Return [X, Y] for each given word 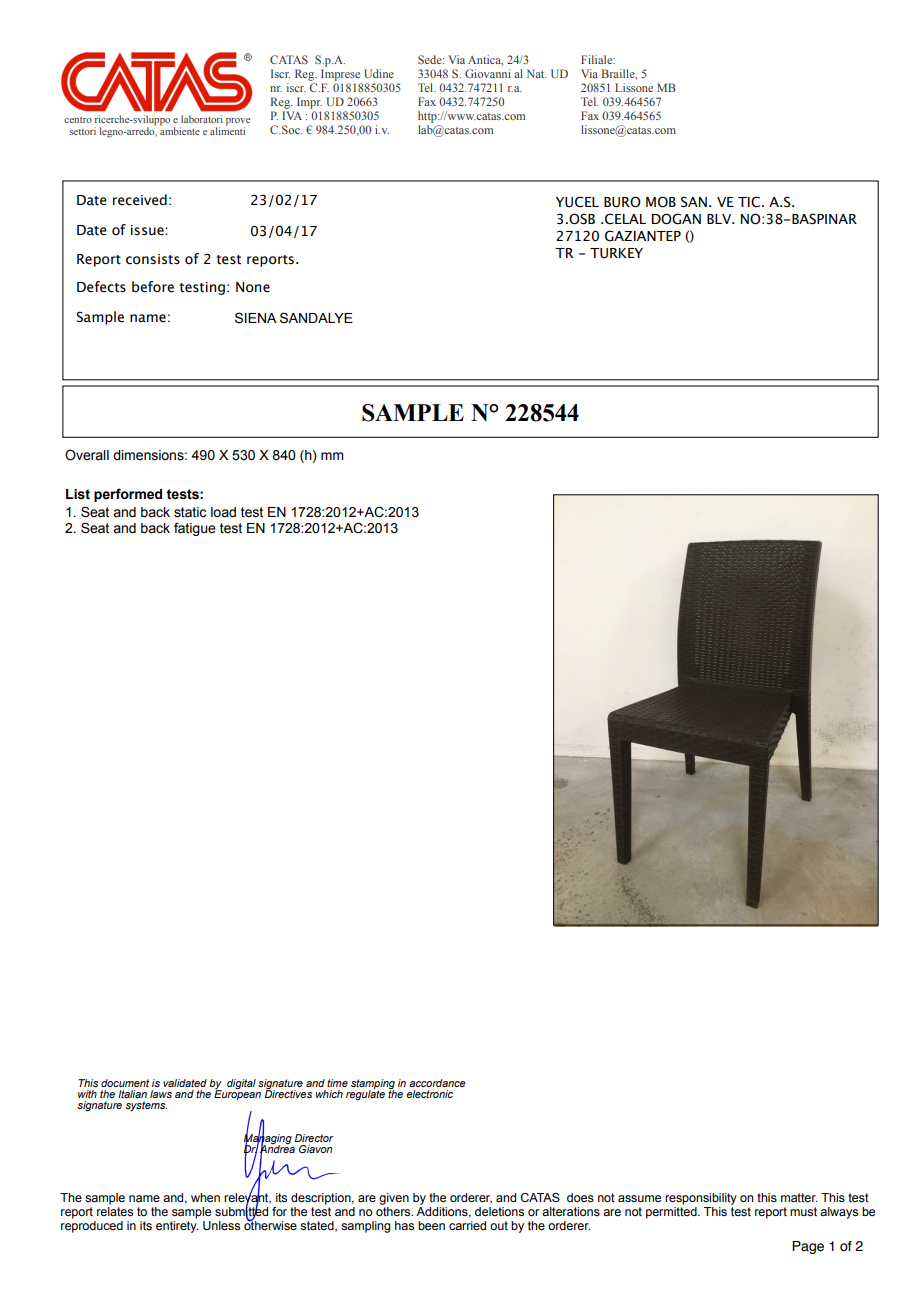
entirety [177, 1227]
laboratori [202, 119]
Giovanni [488, 73]
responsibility [701, 1199]
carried [467, 1225]
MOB [661, 202]
